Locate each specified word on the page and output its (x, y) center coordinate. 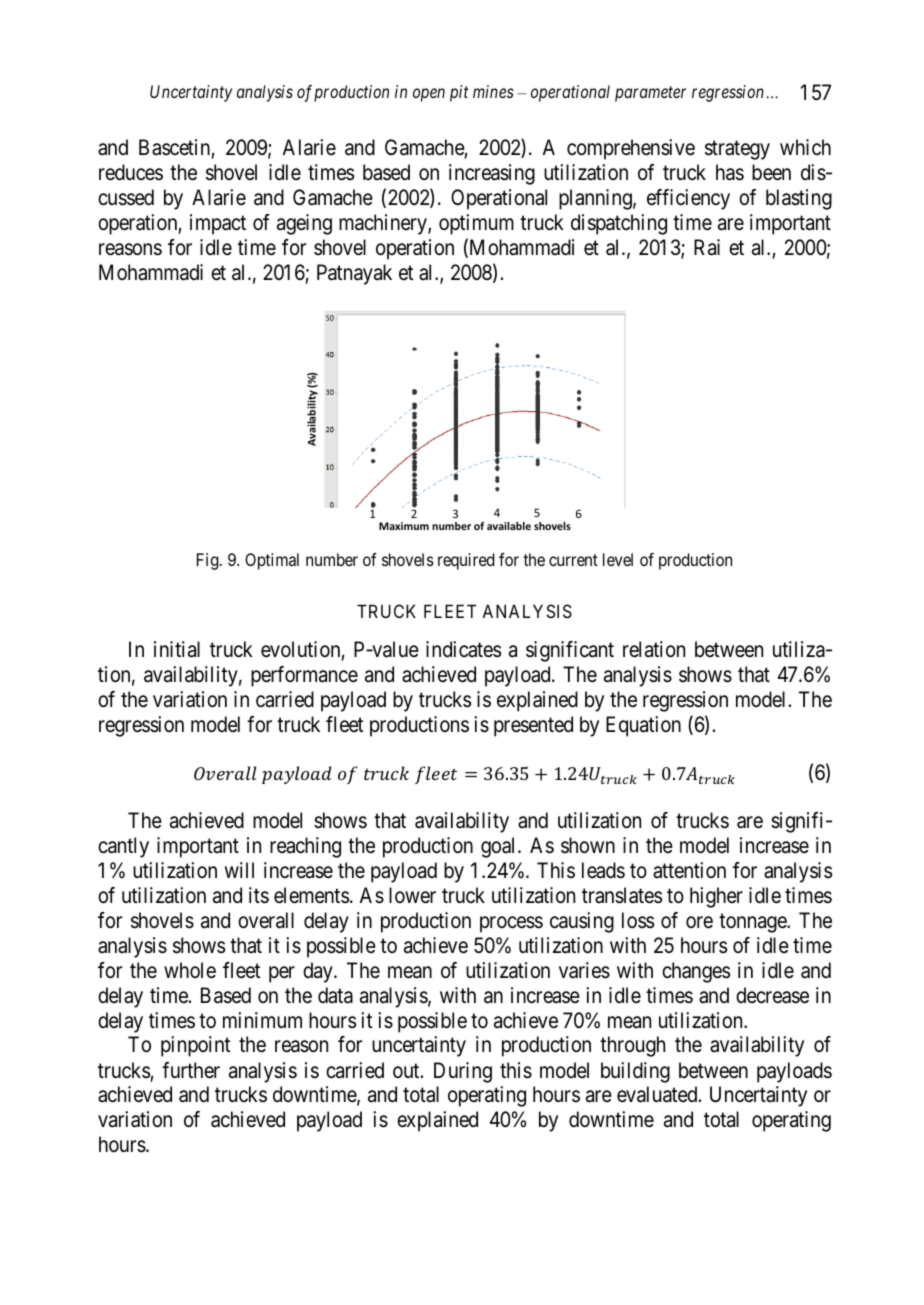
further (191, 1070)
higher (716, 897)
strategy (737, 150)
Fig (209, 561)
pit (459, 93)
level (618, 559)
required (466, 561)
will (239, 870)
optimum (476, 224)
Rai (707, 247)
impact (218, 224)
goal (500, 847)
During (463, 1072)
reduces (131, 172)
